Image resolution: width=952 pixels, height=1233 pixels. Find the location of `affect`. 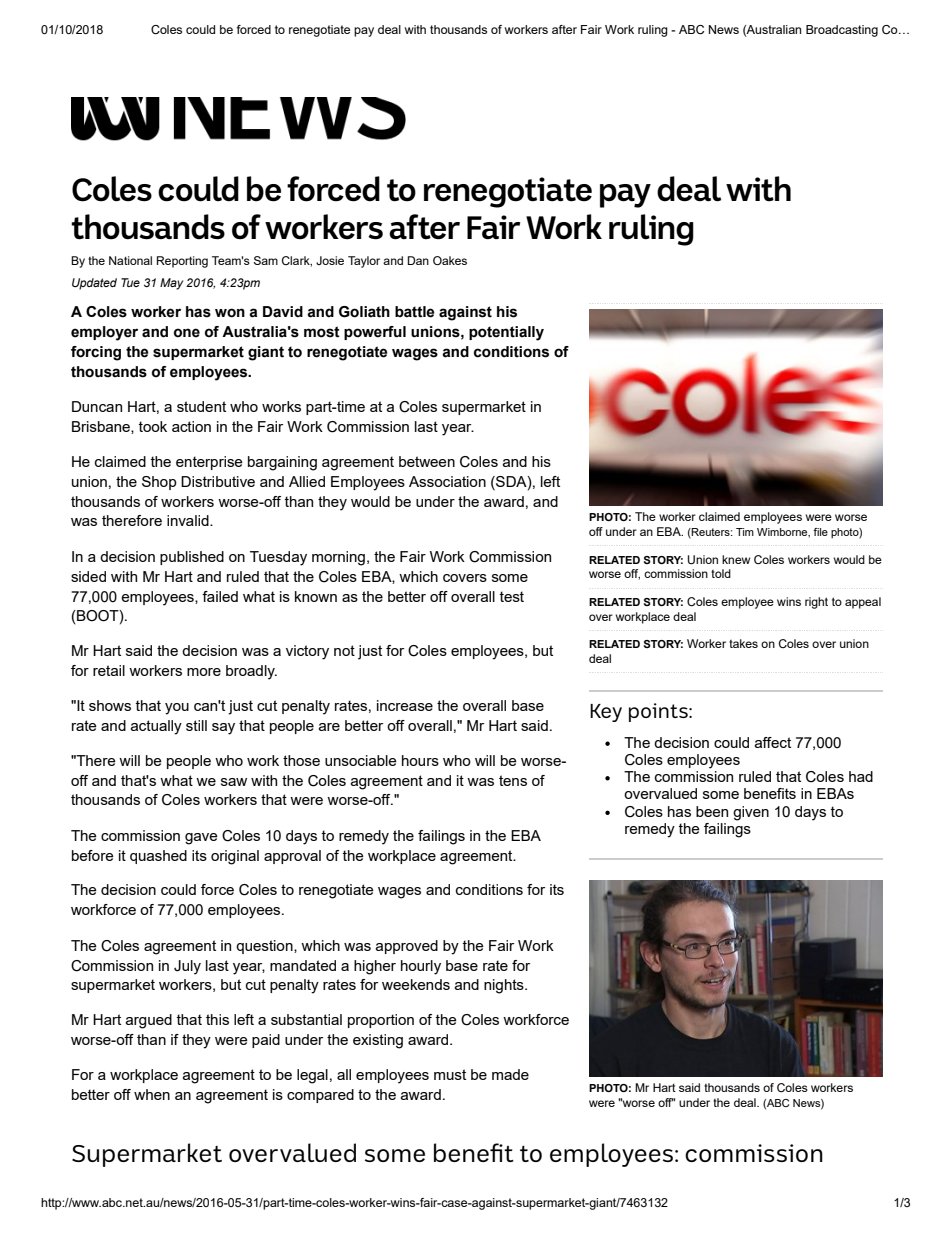

affect is located at coordinates (773, 742).
